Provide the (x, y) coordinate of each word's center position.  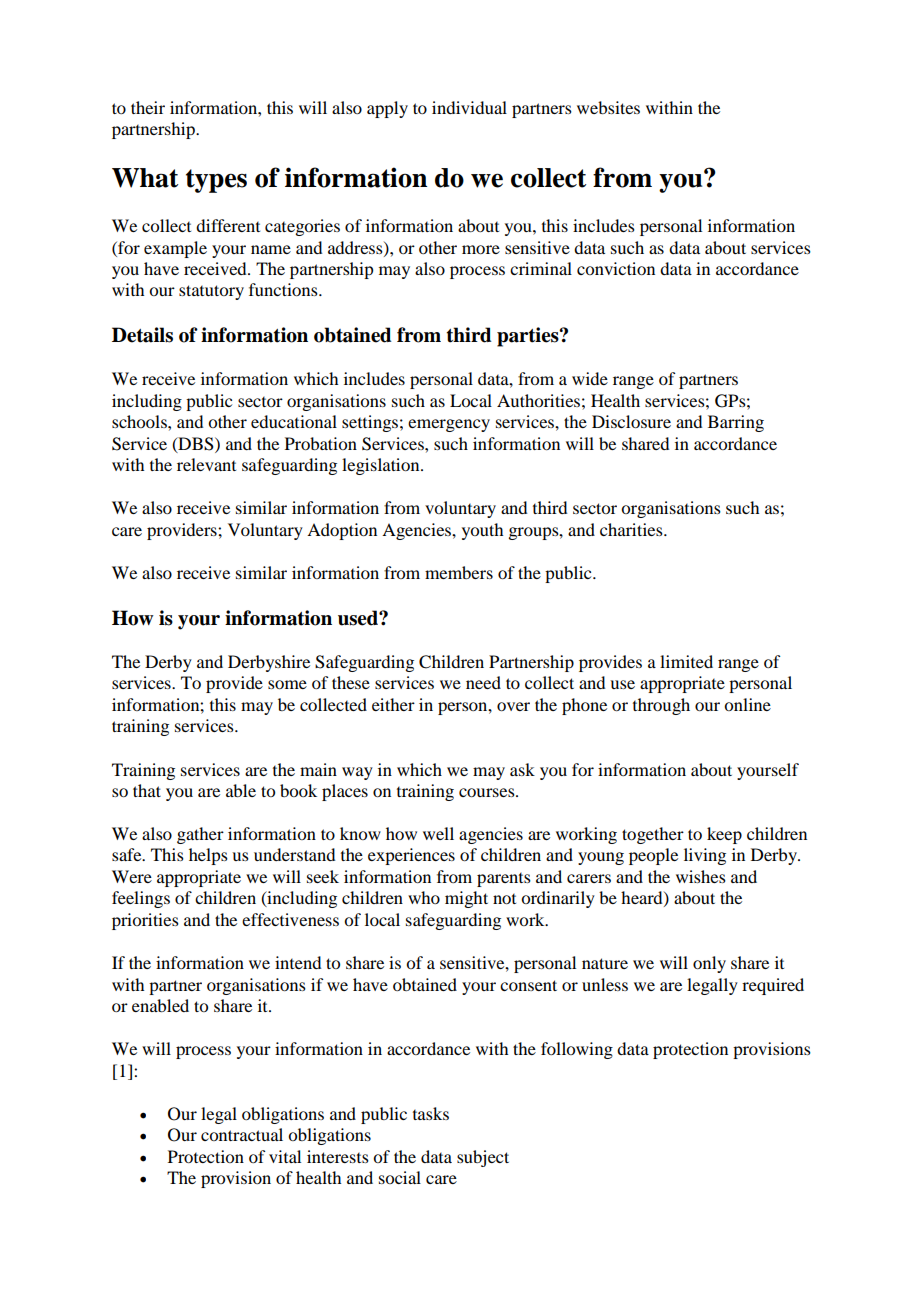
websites (608, 107)
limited (686, 661)
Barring (736, 423)
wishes (701, 876)
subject (483, 1158)
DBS (196, 444)
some (287, 684)
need (483, 682)
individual (469, 107)
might (466, 899)
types (216, 181)
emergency (449, 425)
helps (208, 856)
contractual (242, 1134)
